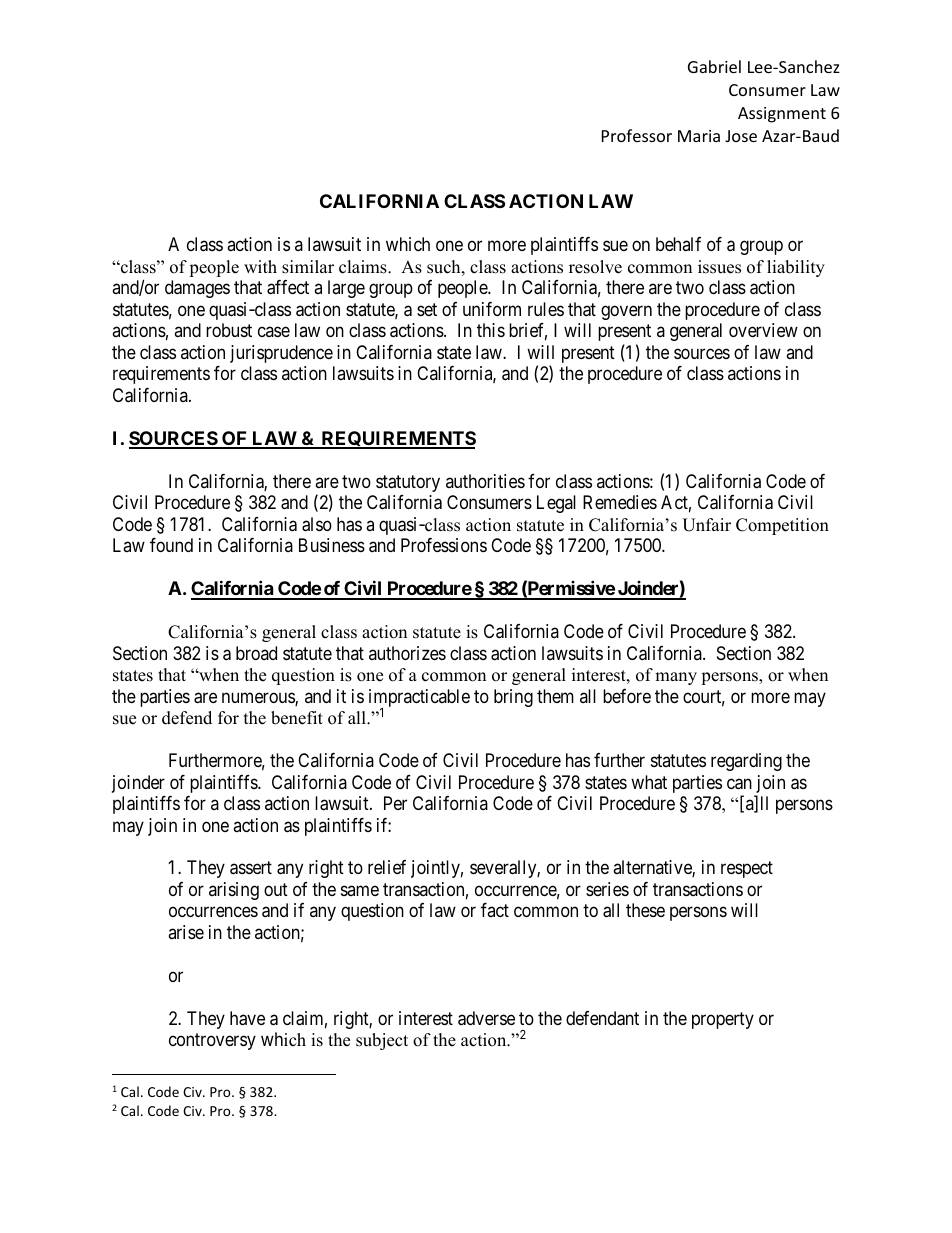  I want to click on benefit, so click(297, 718).
